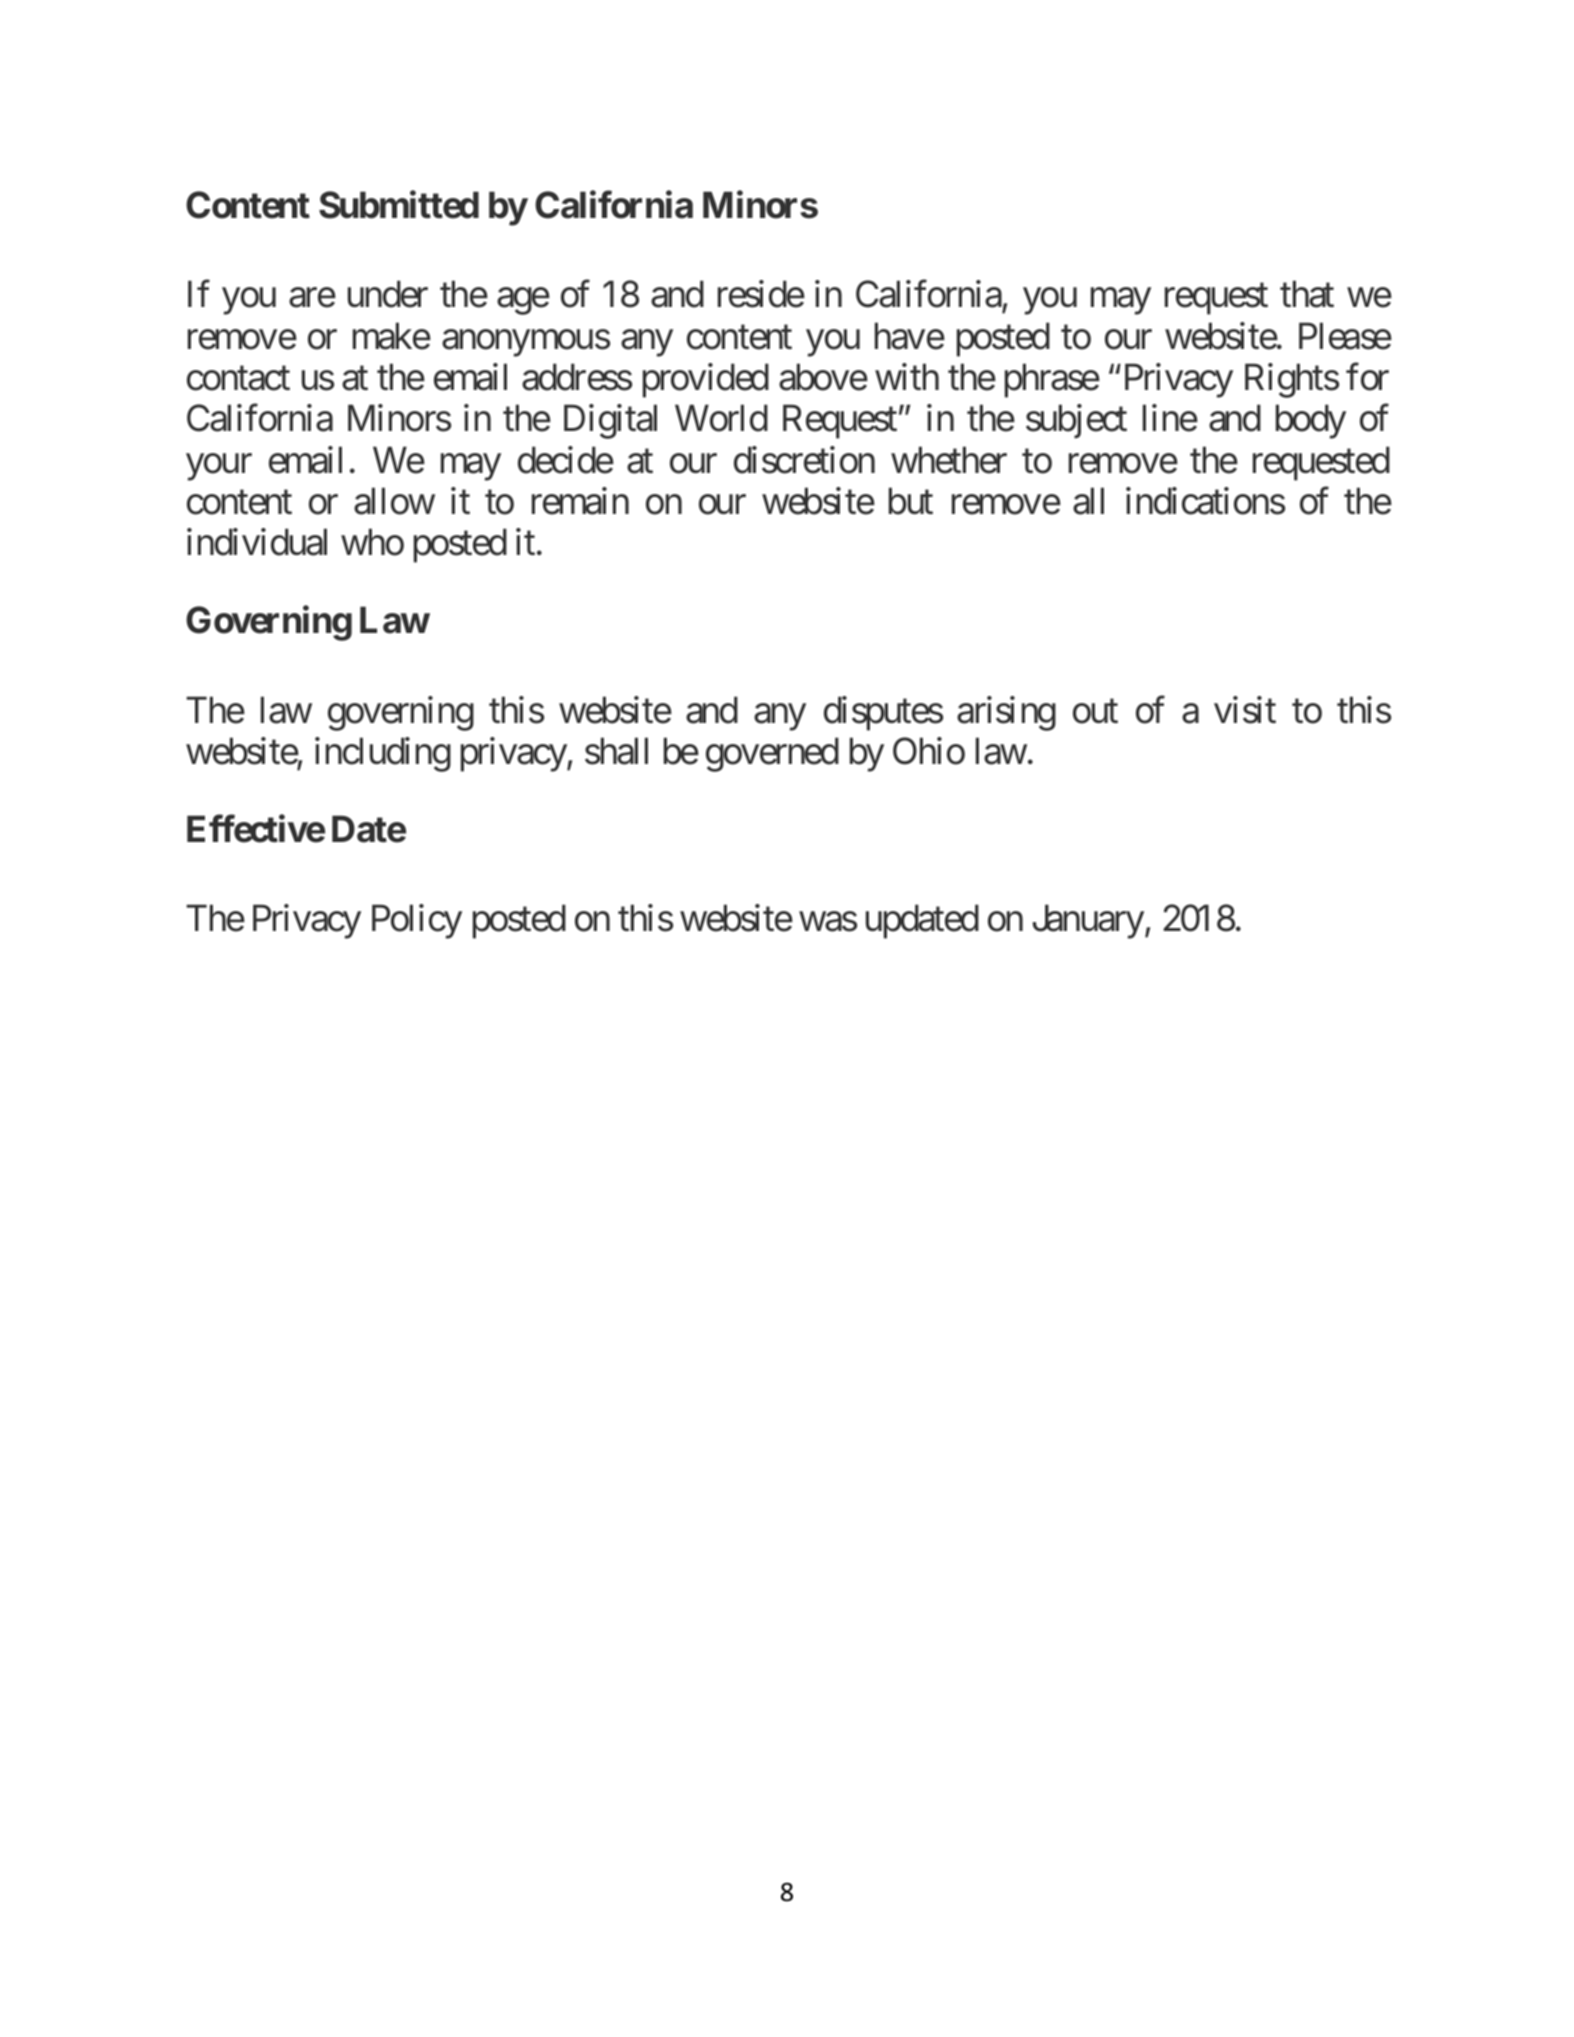 Image resolution: width=1574 pixels, height=2037 pixels. What do you see at coordinates (1307, 294) in the screenshot?
I see `that` at bounding box center [1307, 294].
